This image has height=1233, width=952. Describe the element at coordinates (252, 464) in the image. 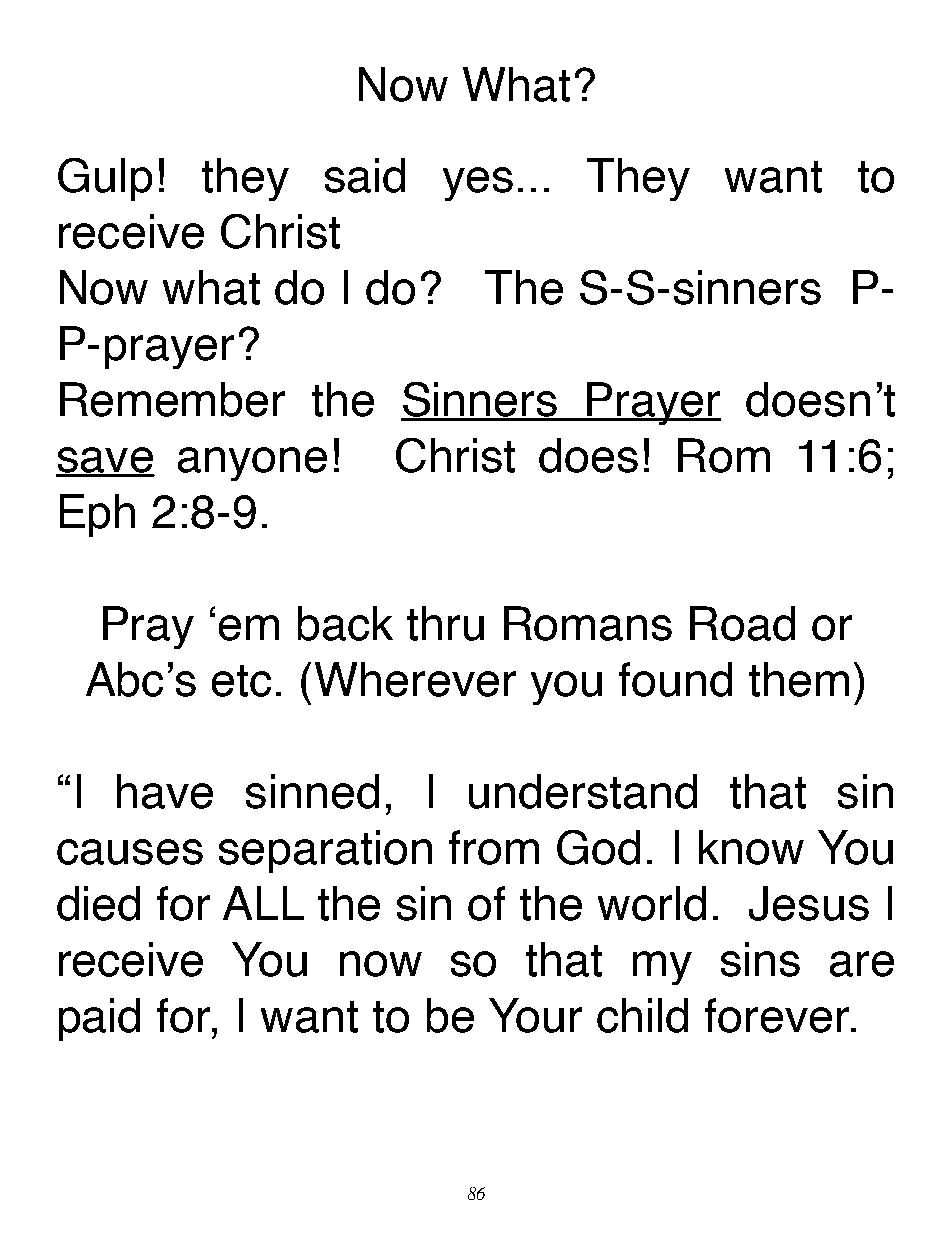

I see `anyone` at that location.
